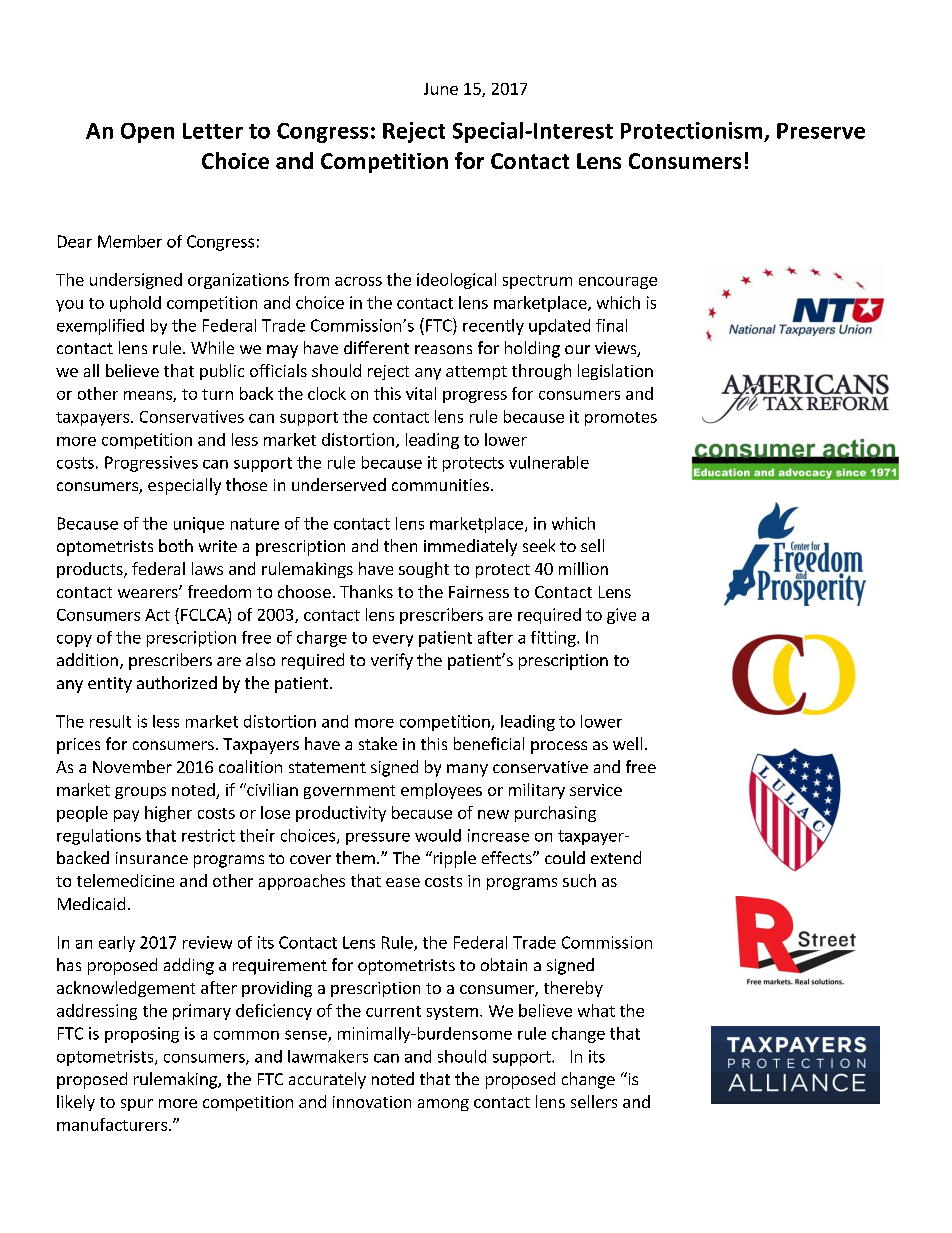 The height and width of the image is (1233, 952). I want to click on Open, so click(147, 133).
